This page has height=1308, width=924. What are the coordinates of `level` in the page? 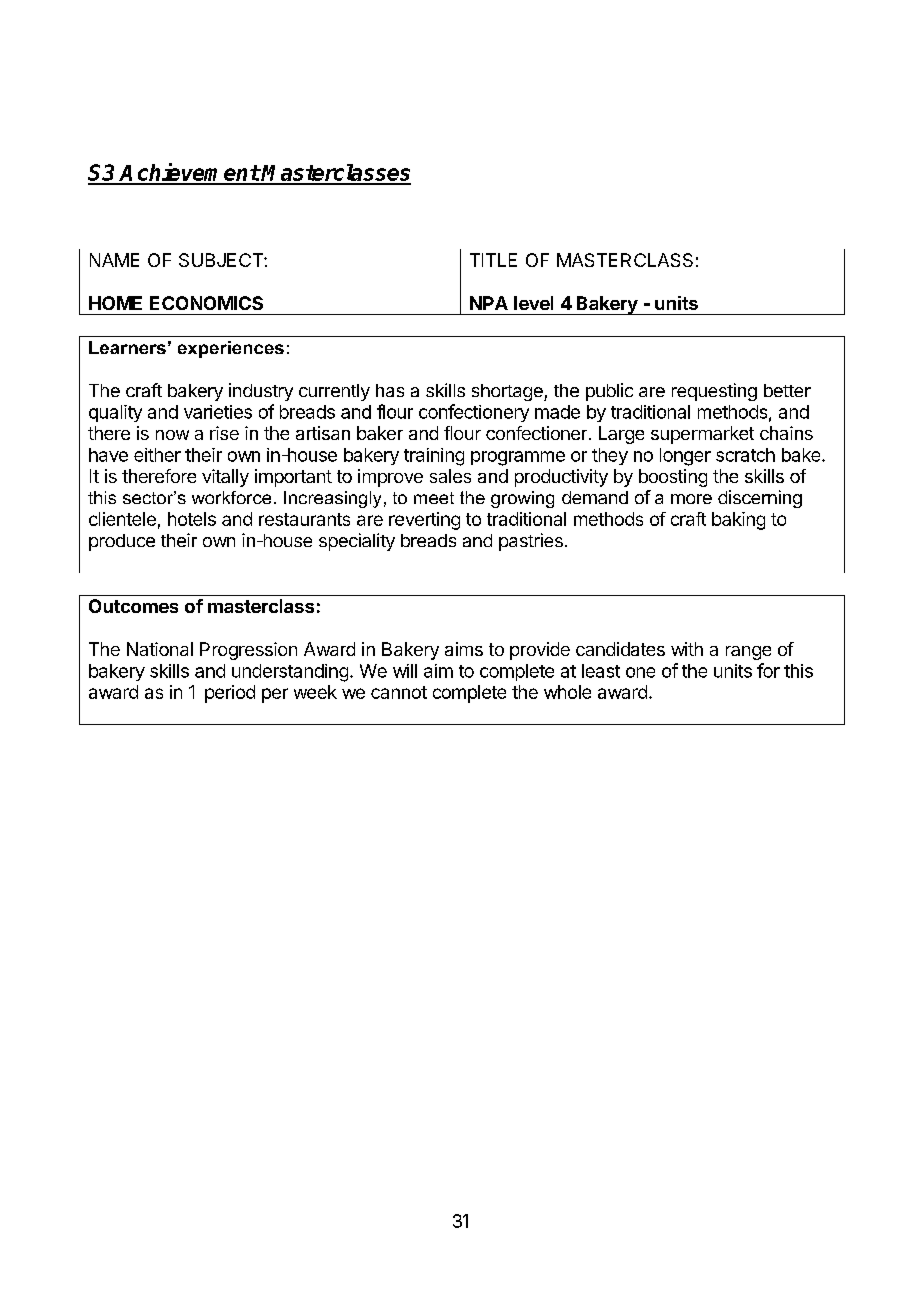 It's located at (533, 303).
